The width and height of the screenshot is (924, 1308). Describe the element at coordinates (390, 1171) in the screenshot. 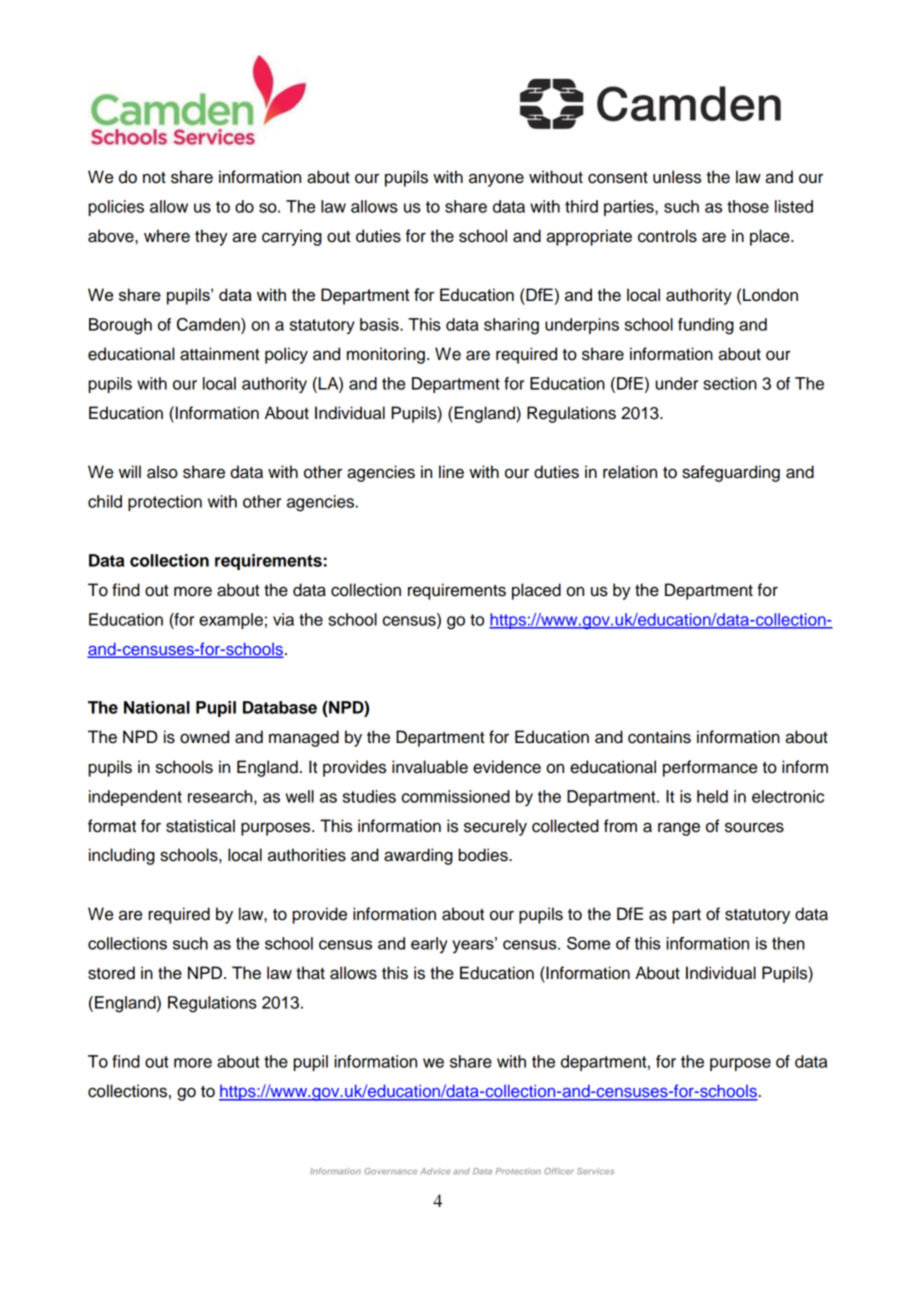

I see `Governance` at that location.
